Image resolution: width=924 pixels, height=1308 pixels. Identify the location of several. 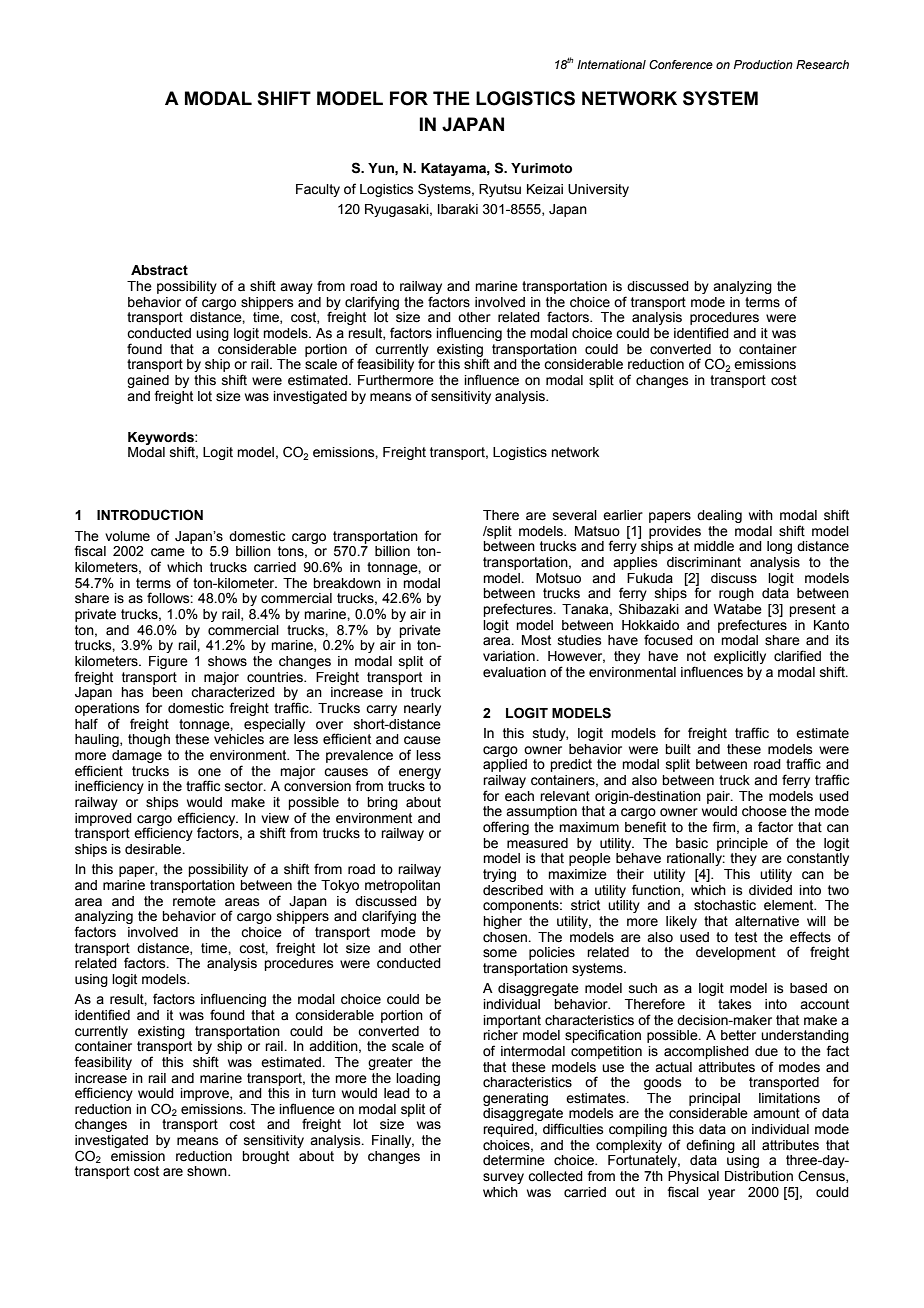
(575, 515).
